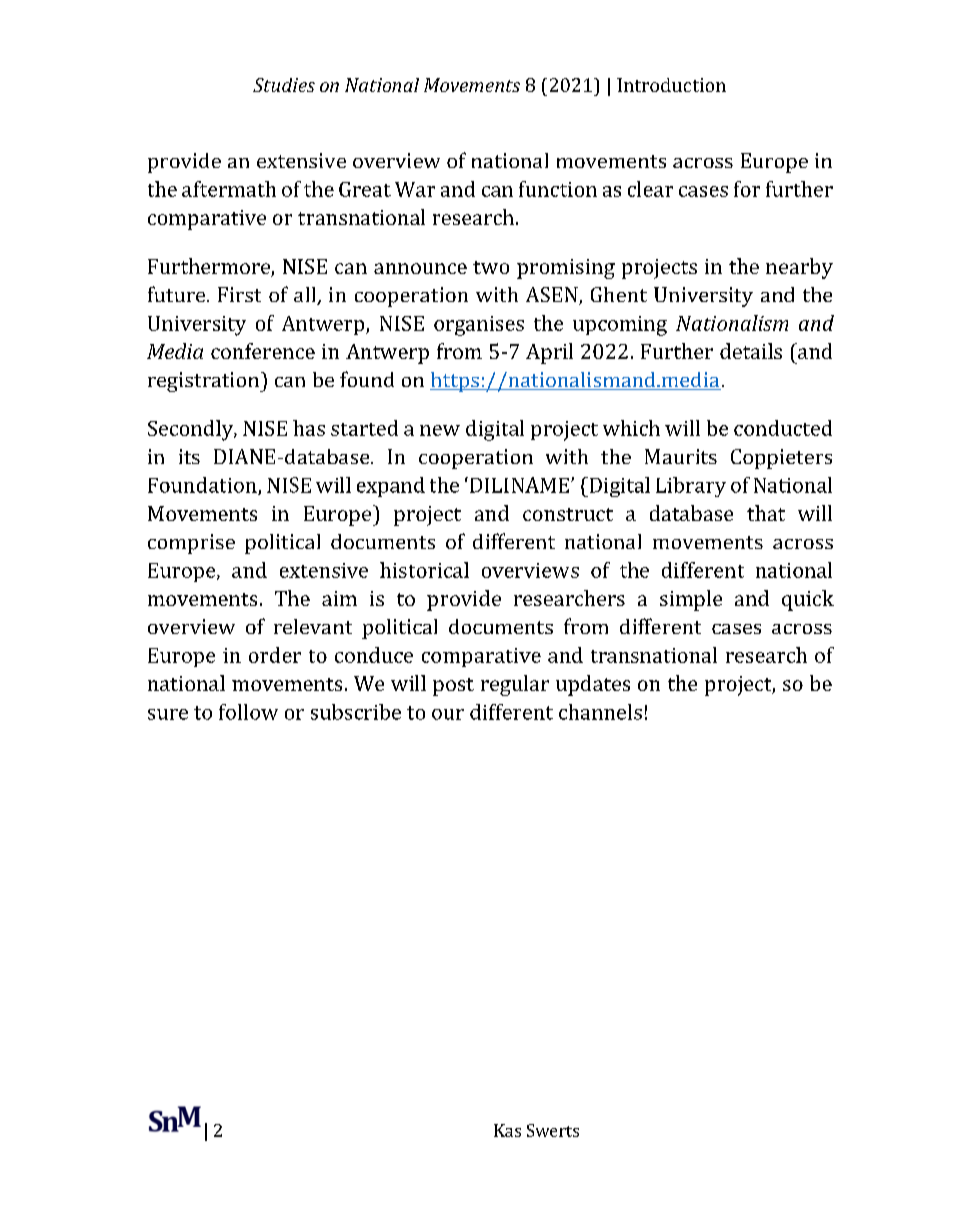  I want to click on our, so click(448, 714).
